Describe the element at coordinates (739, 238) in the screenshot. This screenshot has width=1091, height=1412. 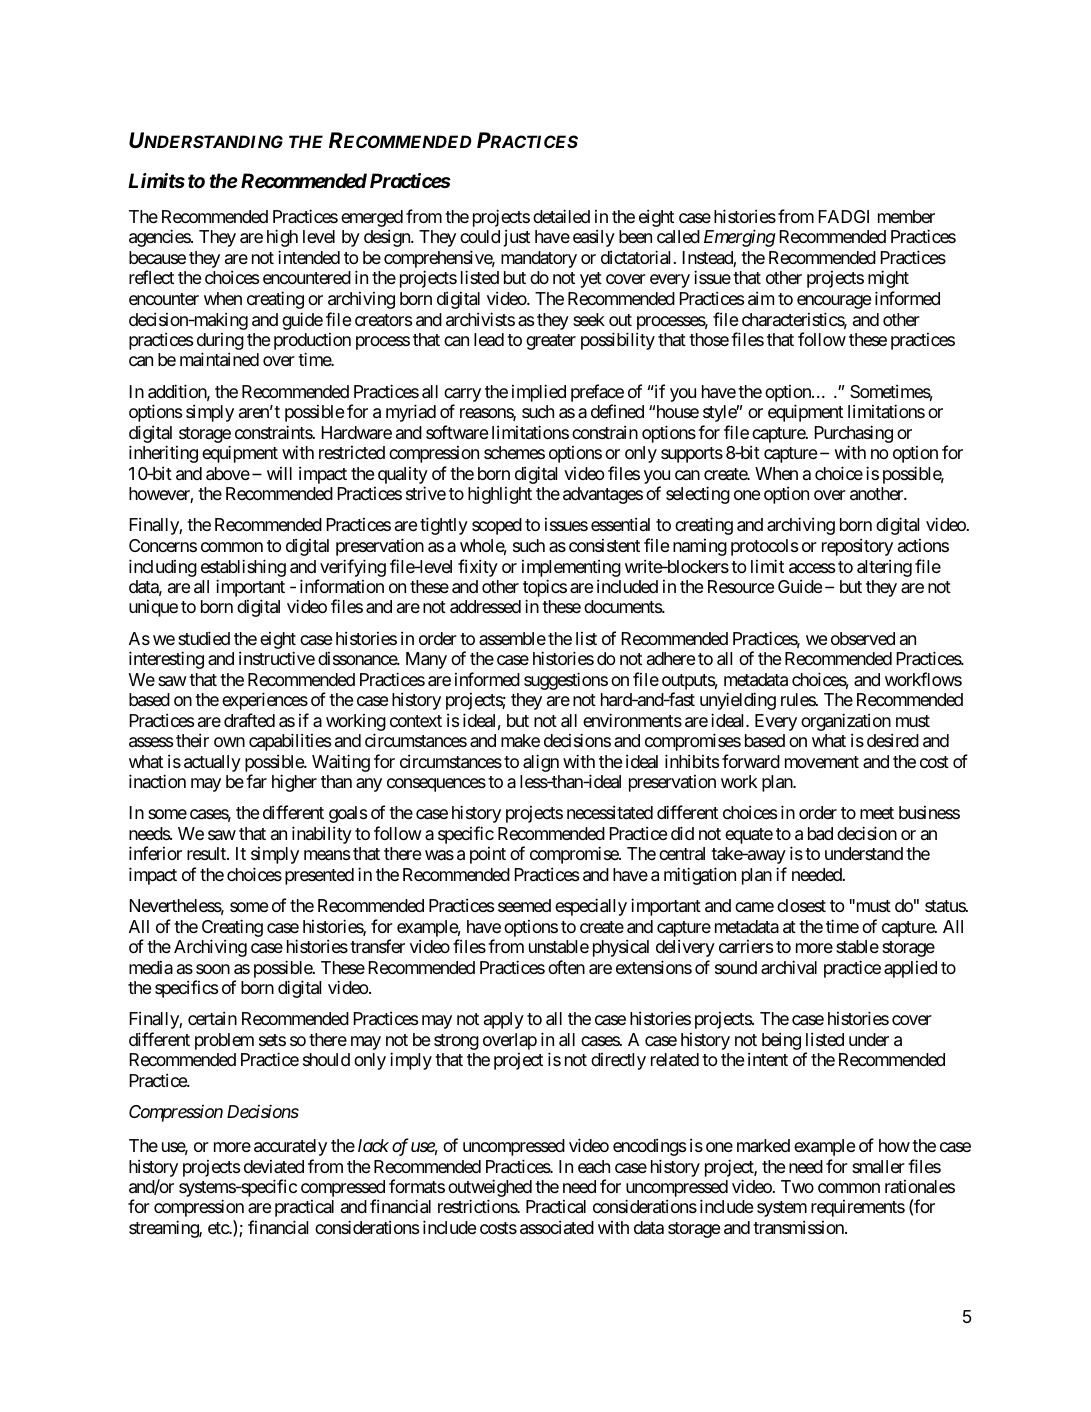
I see `Emerging` at that location.
